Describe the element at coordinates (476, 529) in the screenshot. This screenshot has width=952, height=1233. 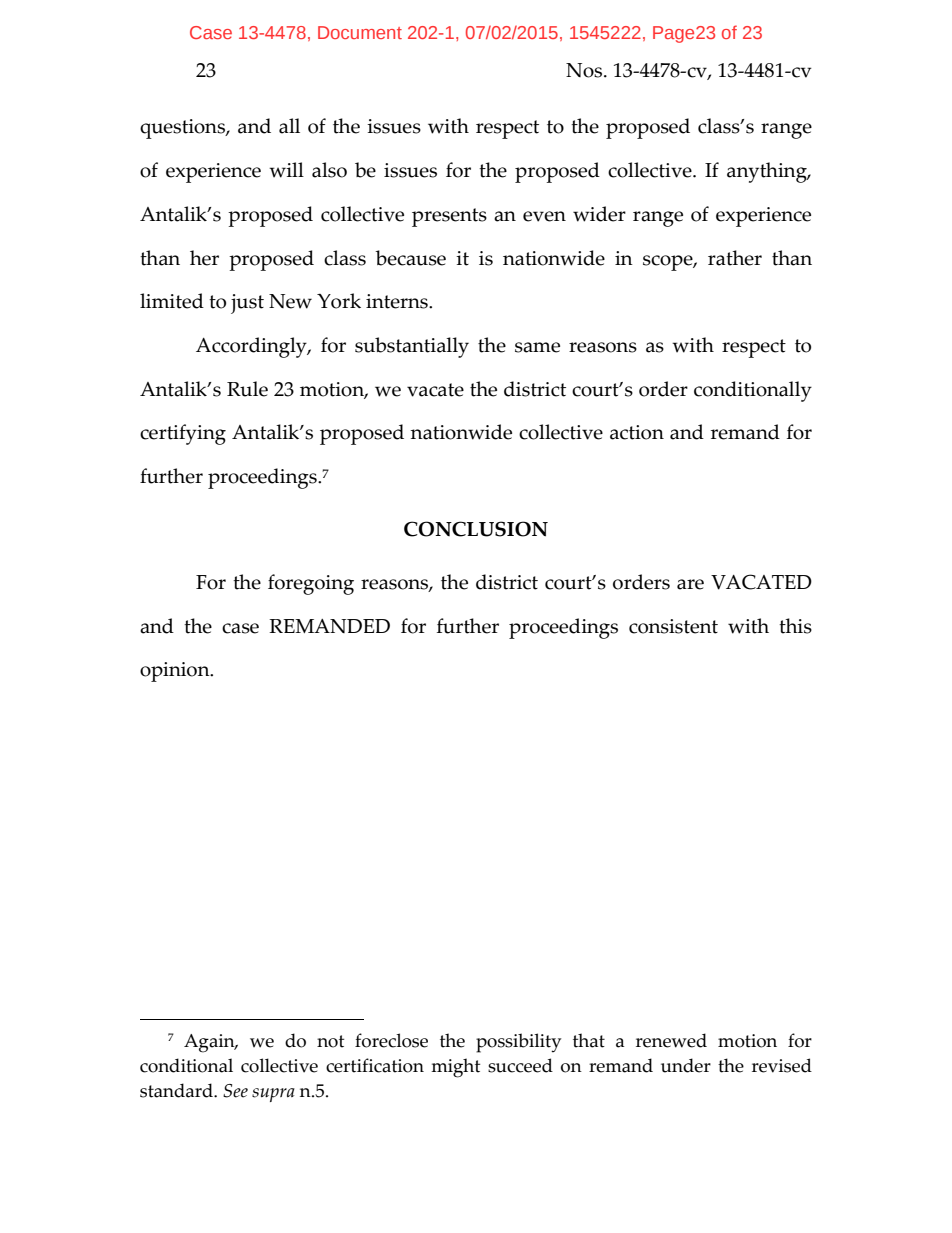
I see `CONCLUSION` at that location.
